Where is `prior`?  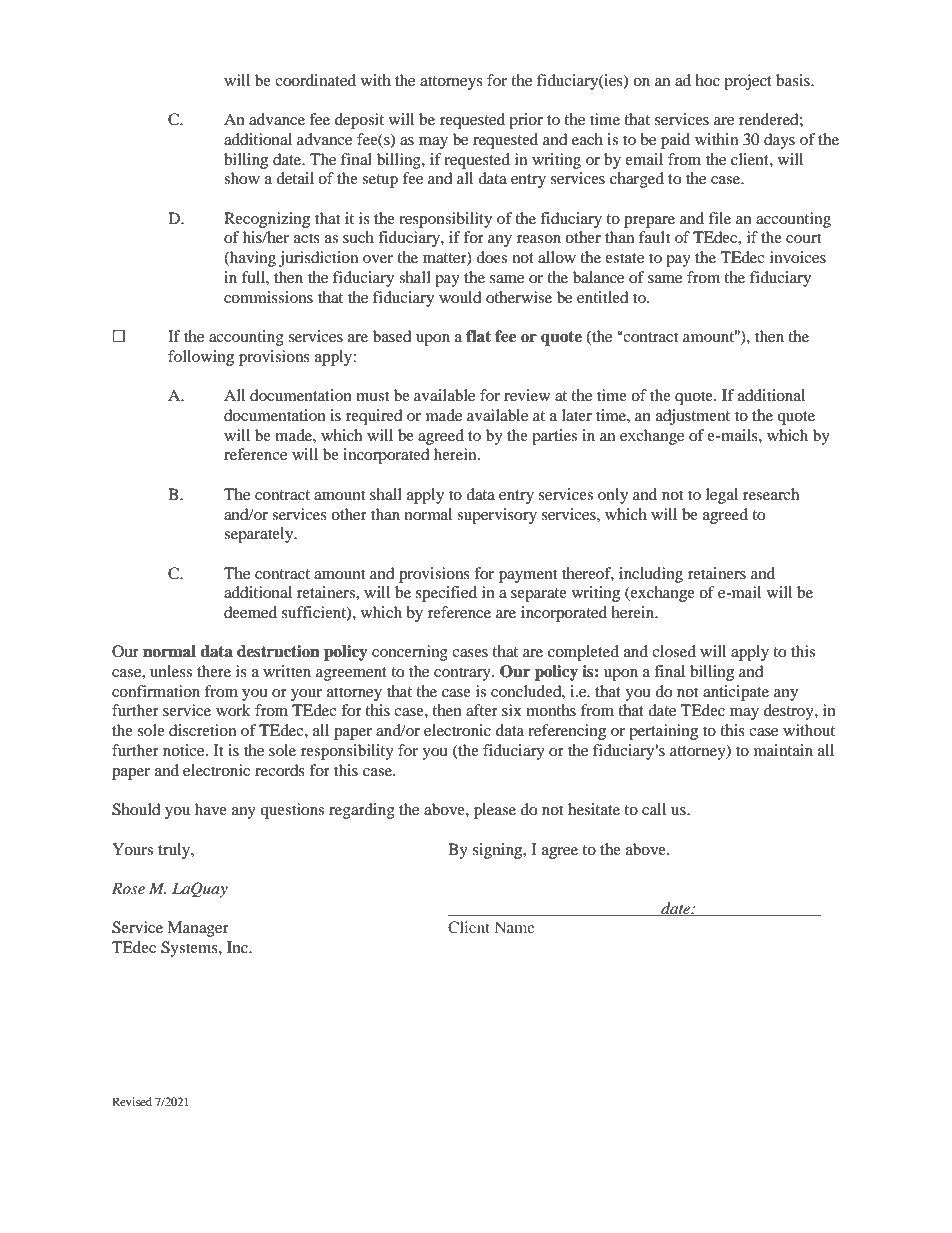
prior is located at coordinates (526, 121).
